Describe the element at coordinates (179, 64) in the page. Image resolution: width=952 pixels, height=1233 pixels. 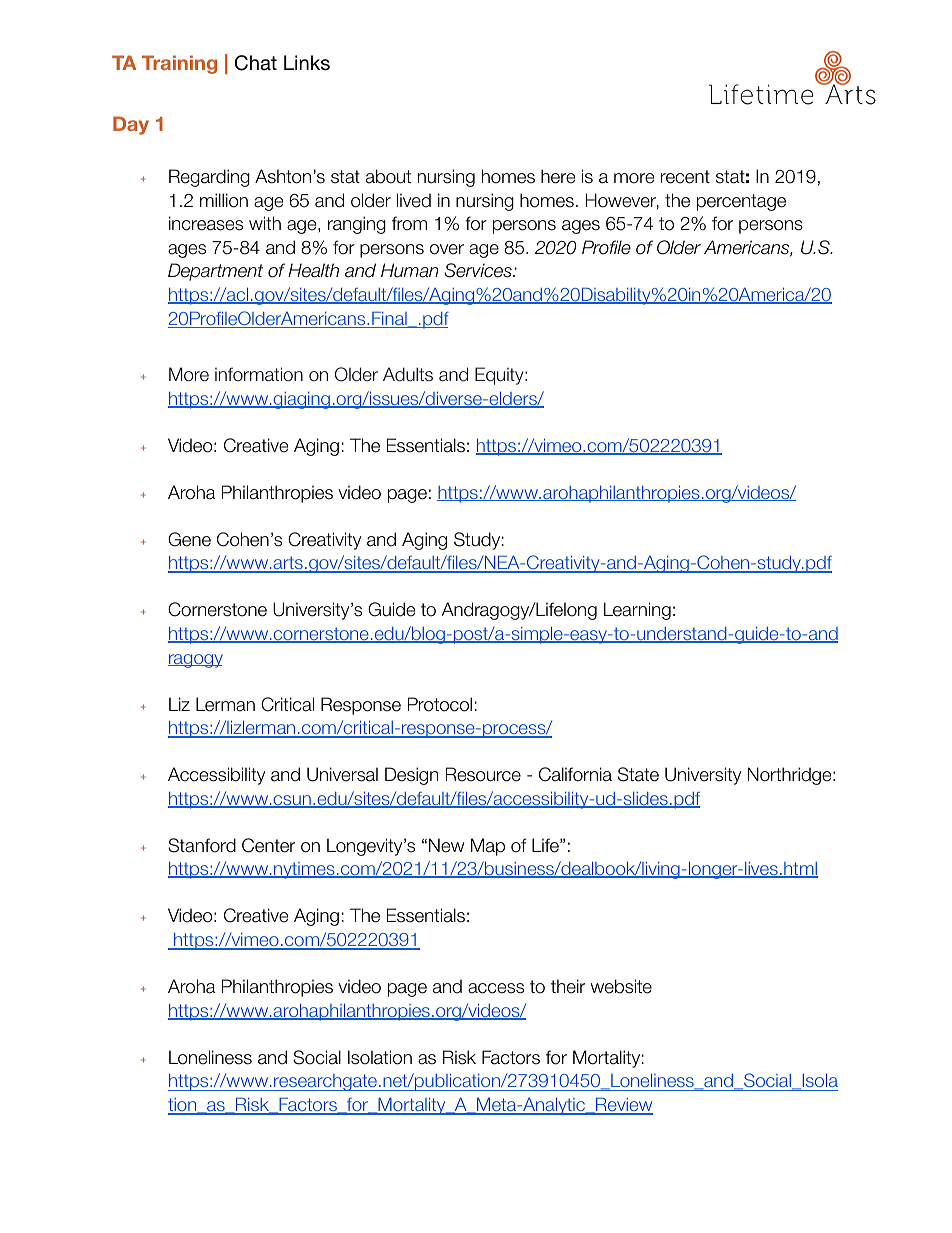
I see `Training` at that location.
